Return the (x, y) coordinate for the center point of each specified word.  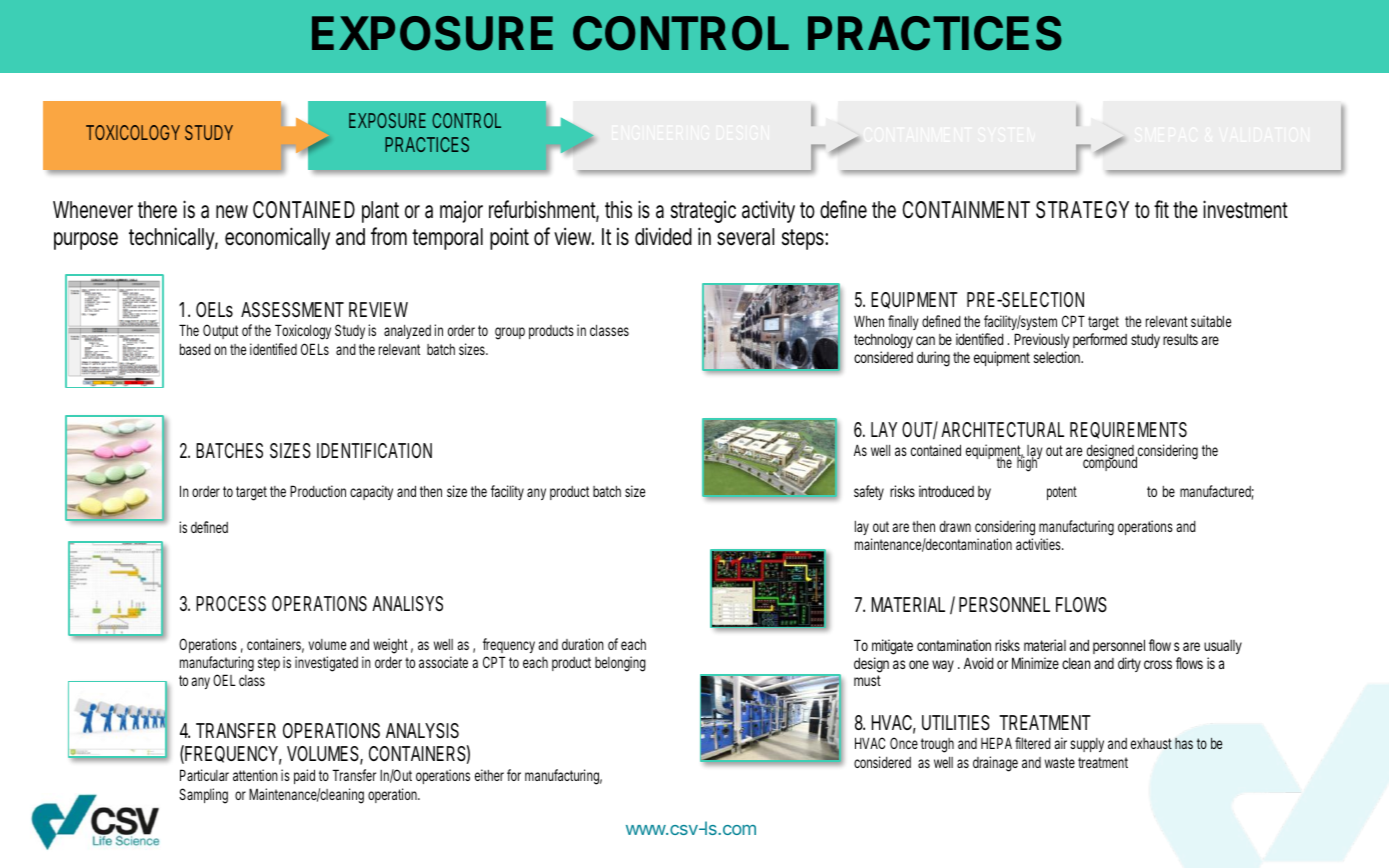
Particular (204, 775)
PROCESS (231, 603)
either (489, 775)
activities (1039, 544)
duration (583, 644)
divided (663, 236)
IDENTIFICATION (374, 450)
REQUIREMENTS (1128, 430)
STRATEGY (1082, 210)
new (232, 211)
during (933, 359)
